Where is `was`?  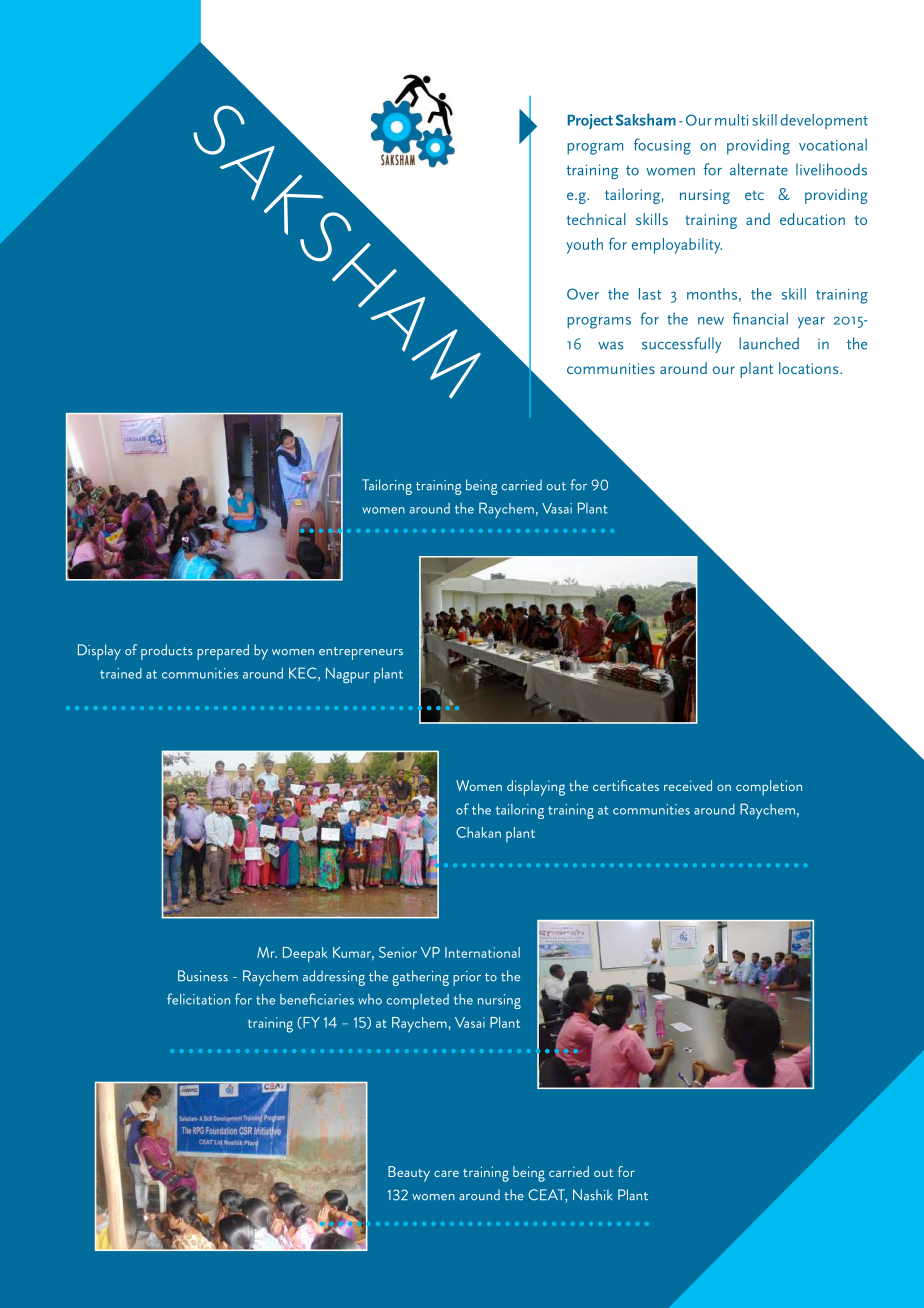
was is located at coordinates (610, 346).
